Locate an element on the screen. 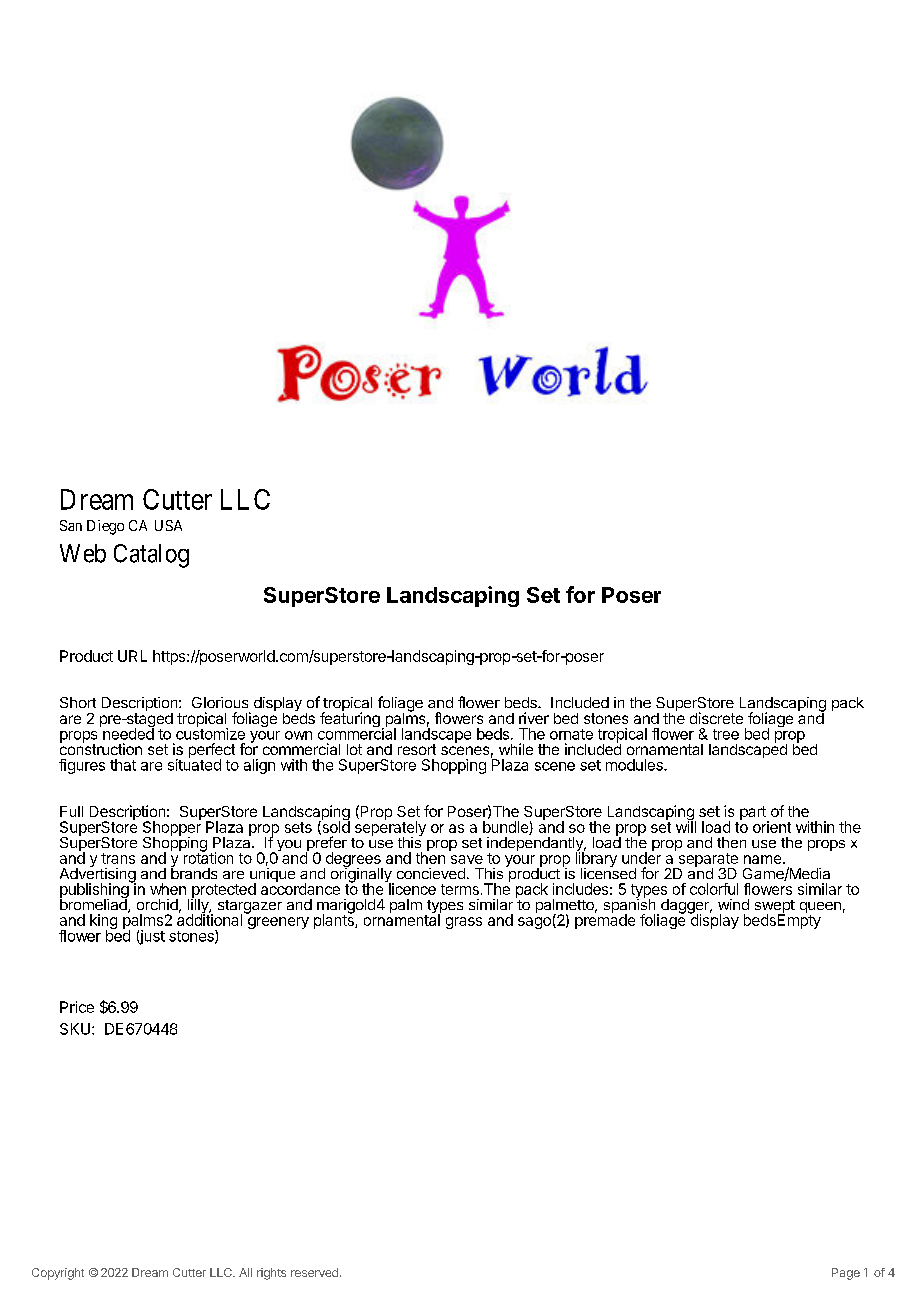  reserved is located at coordinates (314, 1272).
